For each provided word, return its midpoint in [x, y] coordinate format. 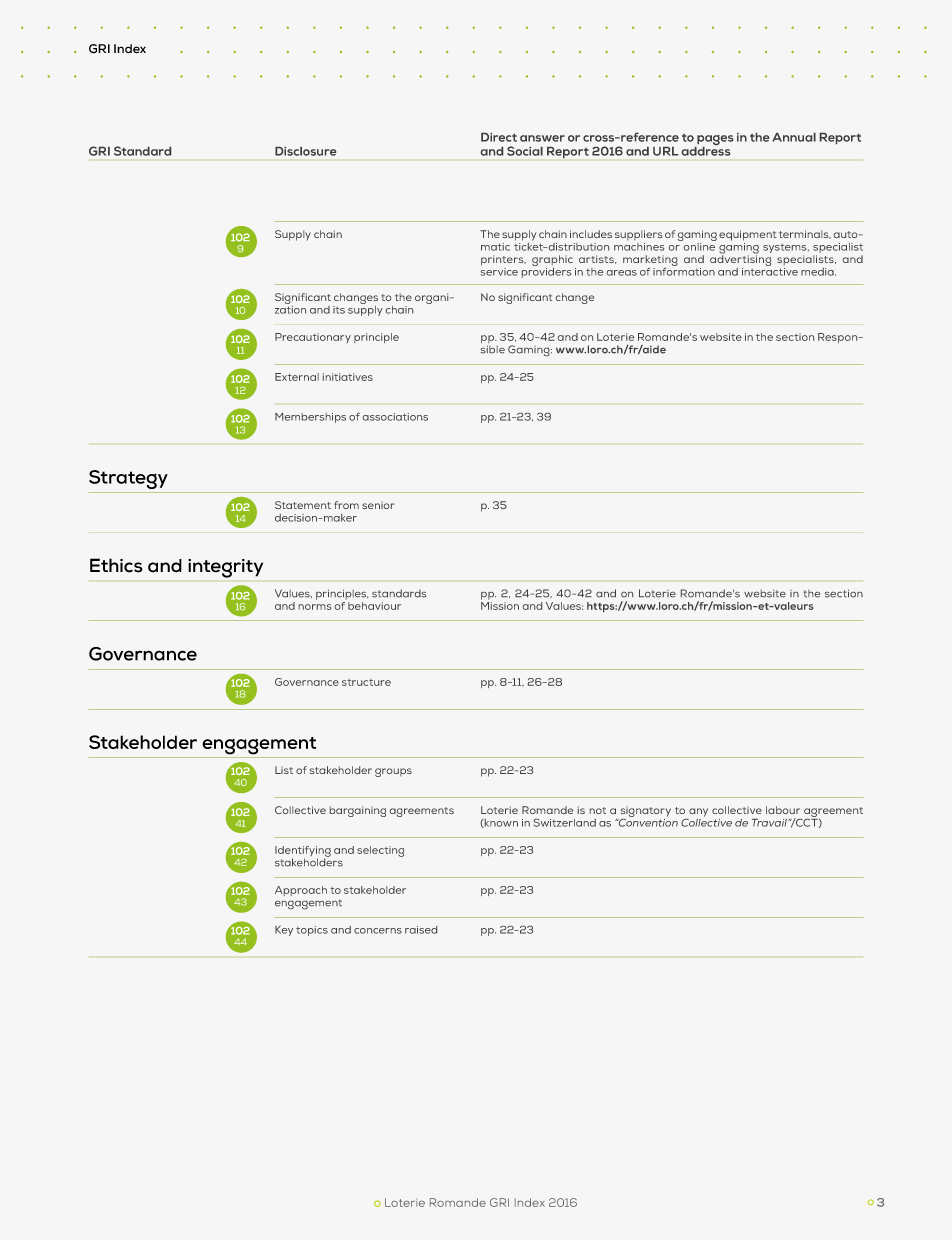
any [698, 812]
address [706, 150]
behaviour [374, 606]
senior [378, 505]
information [684, 270]
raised [421, 930]
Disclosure [305, 151]
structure [366, 682]
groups [393, 772]
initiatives [348, 377]
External [297, 377]
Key [284, 931]
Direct [499, 137]
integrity [225, 568]
